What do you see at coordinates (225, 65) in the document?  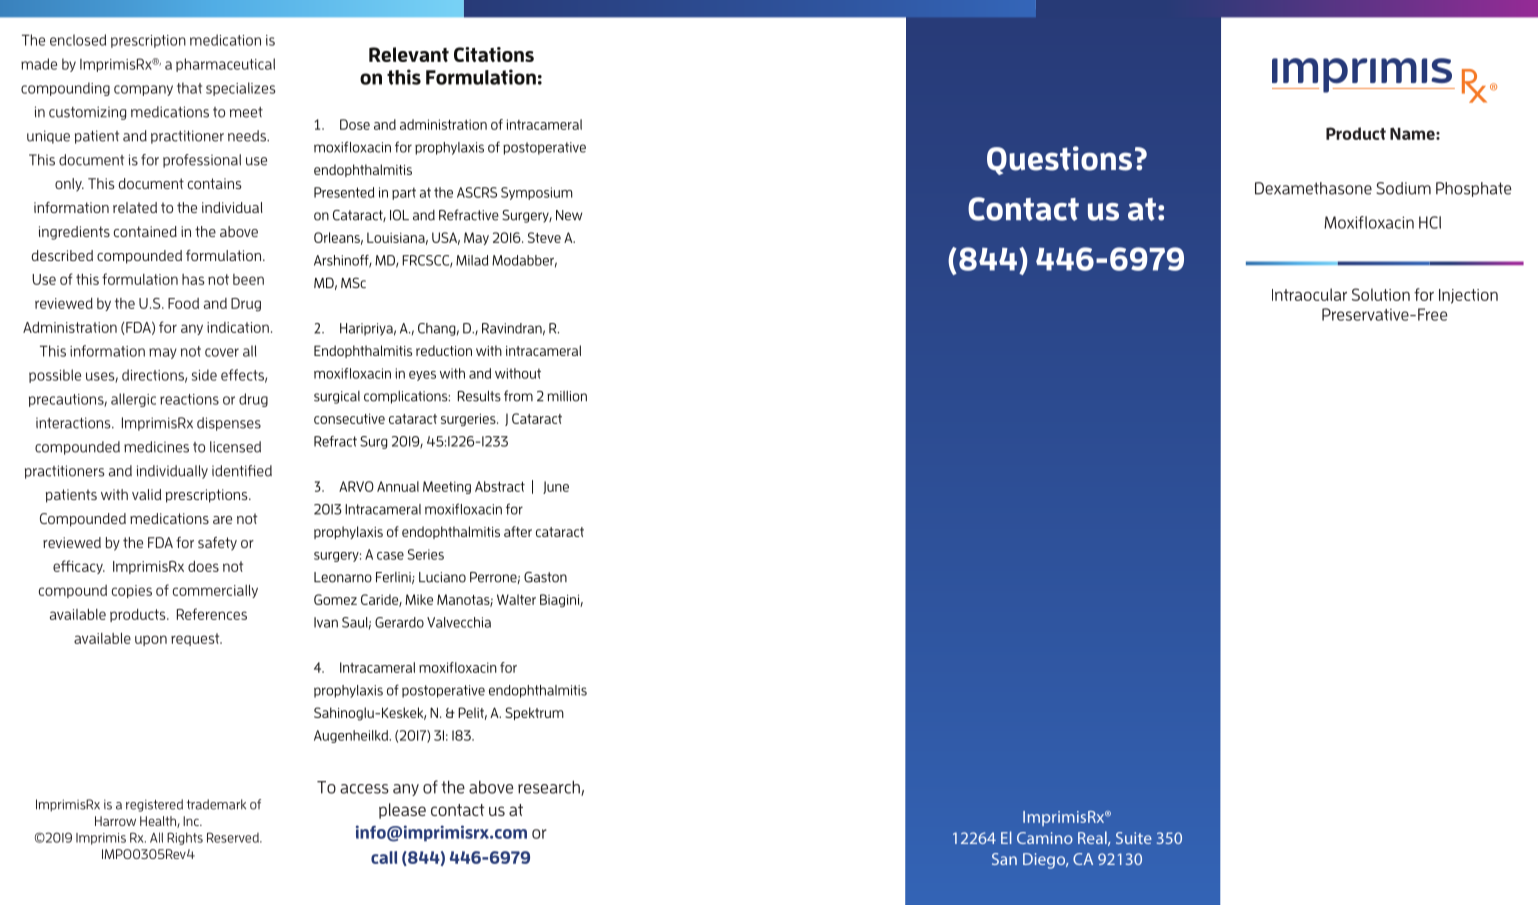 I see `pharmaceutical` at bounding box center [225, 65].
